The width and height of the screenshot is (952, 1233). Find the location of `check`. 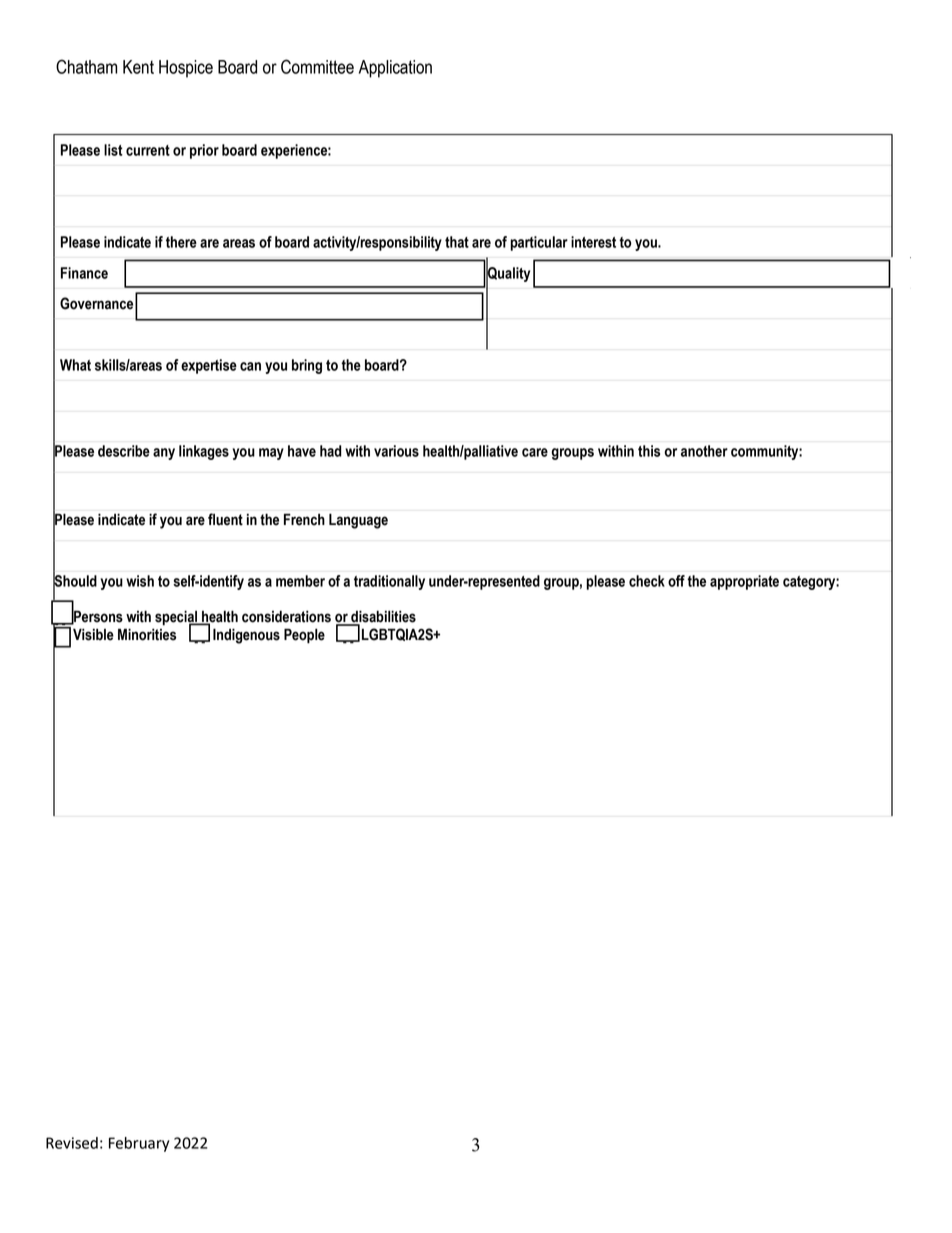

check is located at coordinates (647, 581).
